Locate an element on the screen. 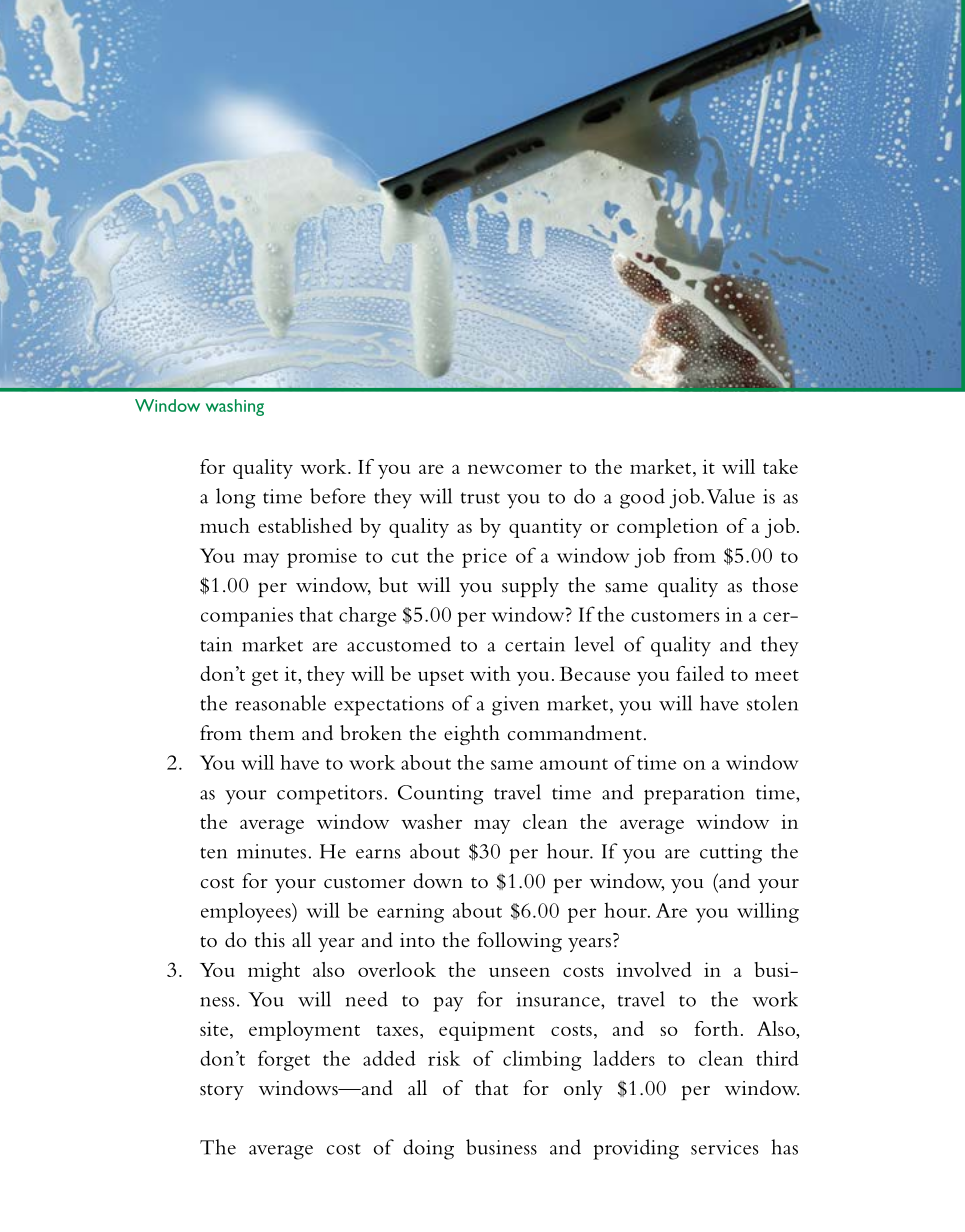  newcomer is located at coordinates (515, 469).
